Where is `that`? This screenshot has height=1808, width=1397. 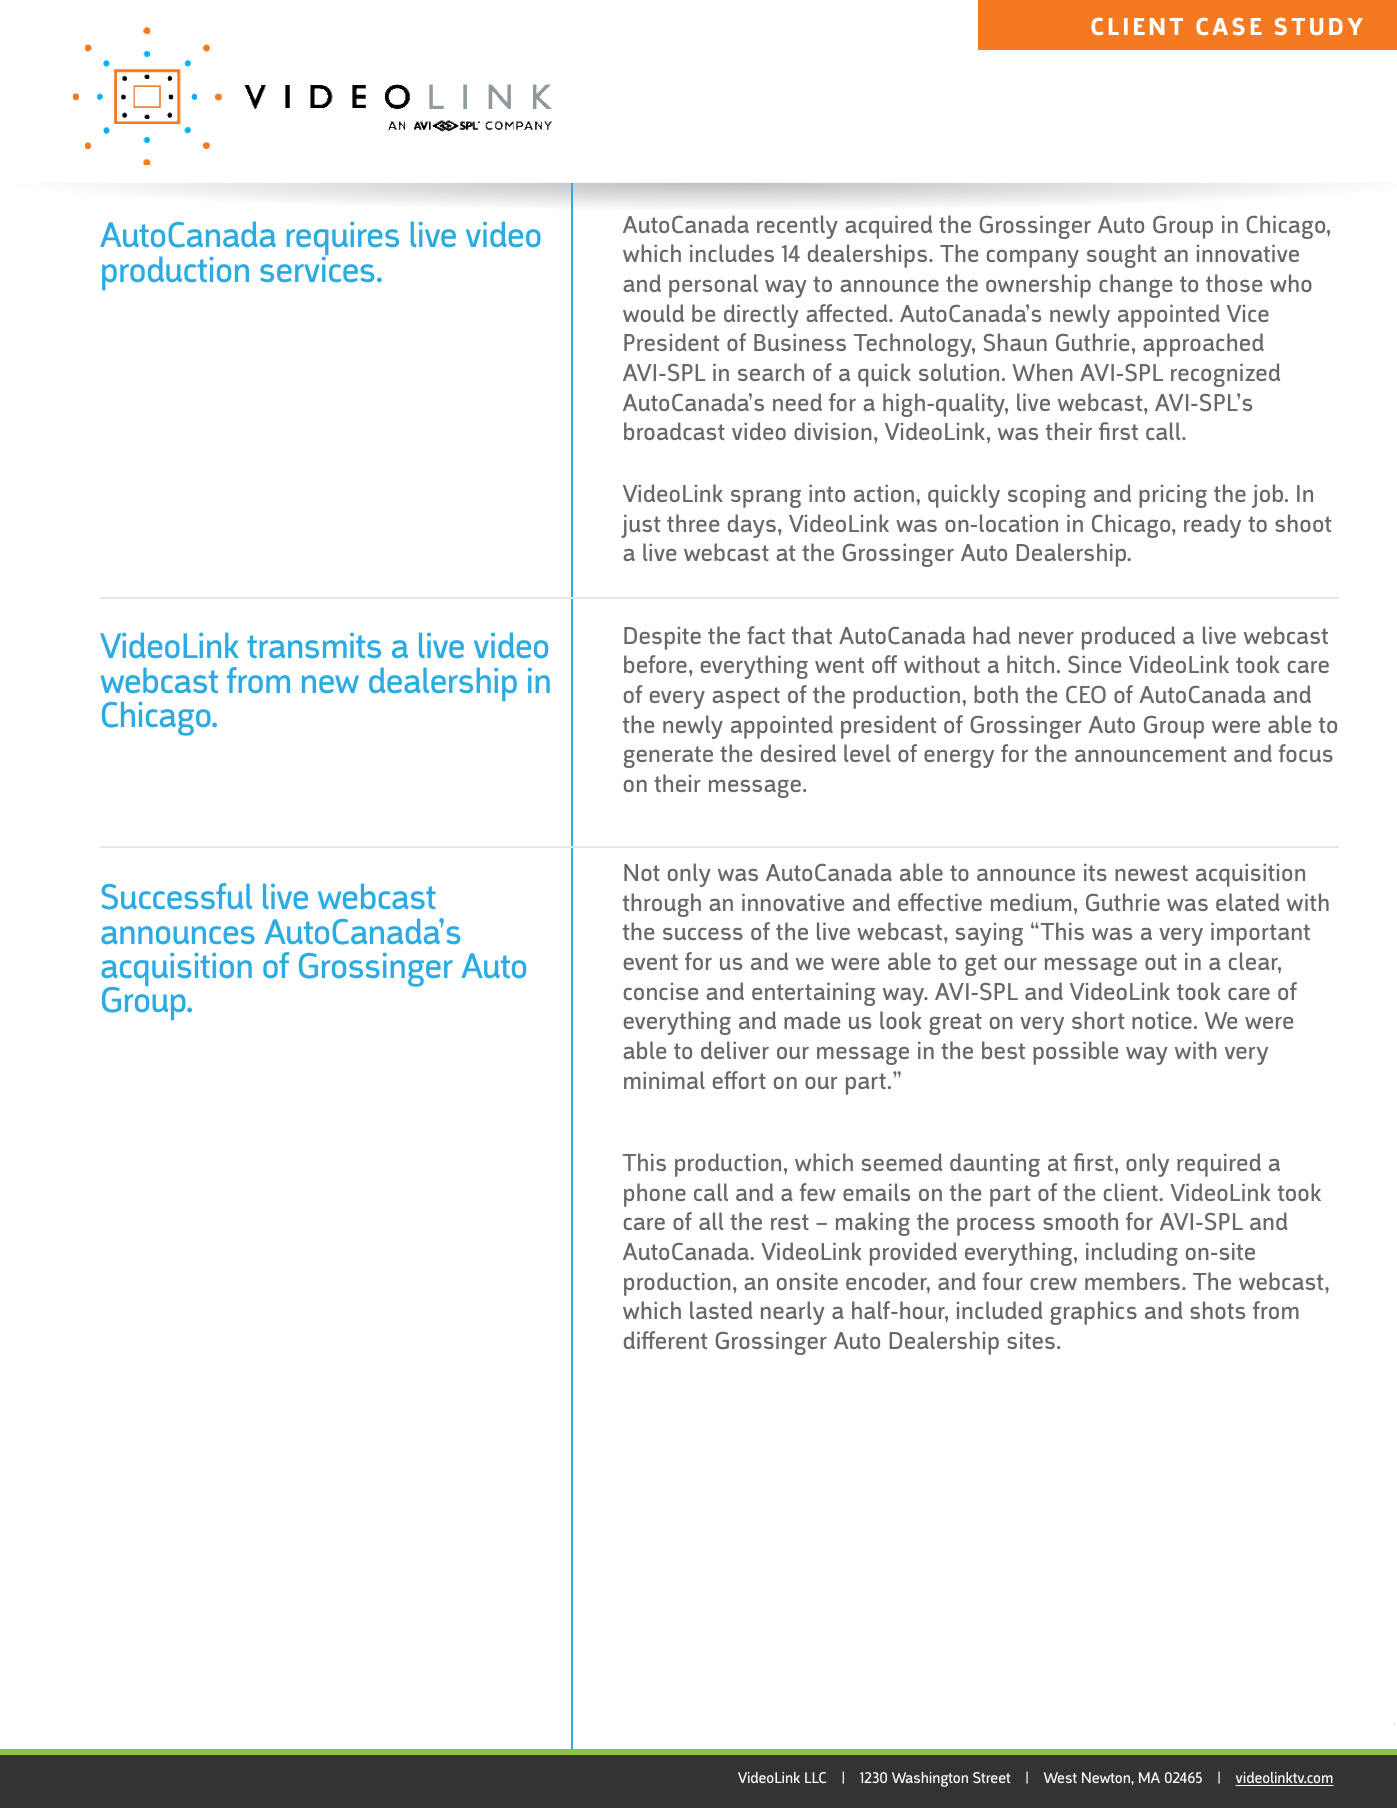 that is located at coordinates (812, 635).
